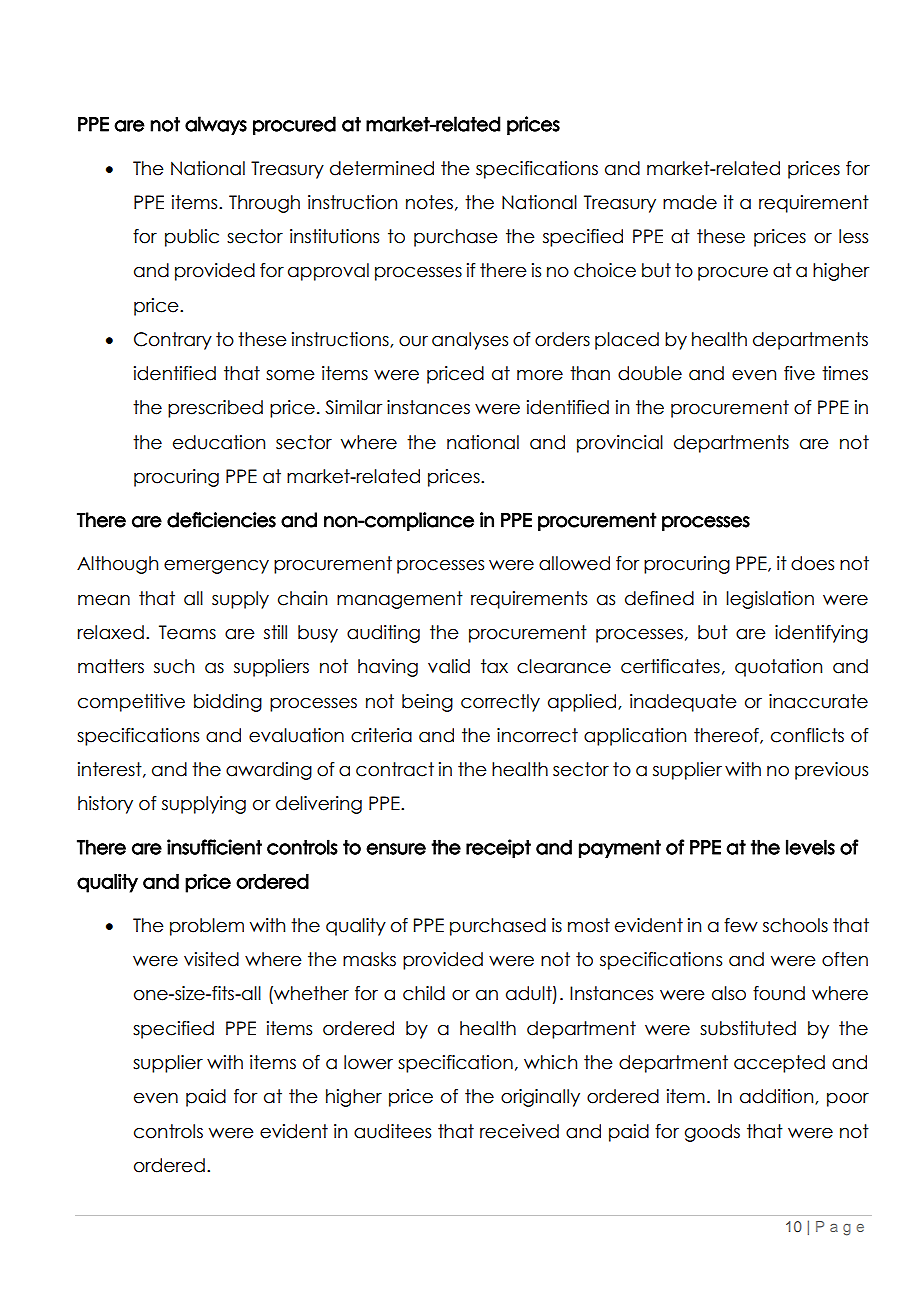 The width and height of the screenshot is (924, 1308). Describe the element at coordinates (812, 563) in the screenshot. I see `does` at that location.
